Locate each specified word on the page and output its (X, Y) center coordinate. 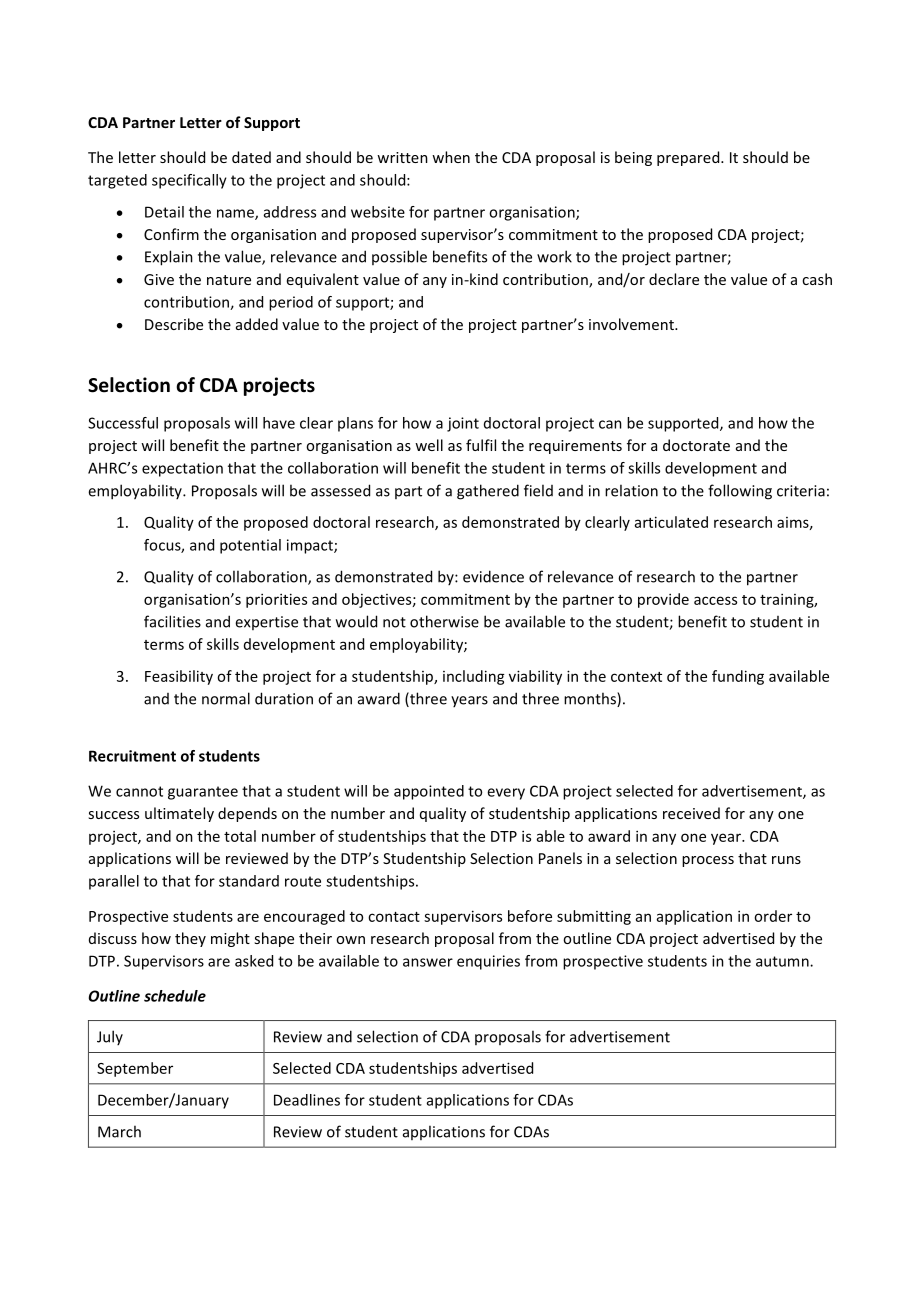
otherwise (444, 621)
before (530, 916)
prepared (689, 158)
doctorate (696, 445)
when (451, 157)
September (135, 1069)
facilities (172, 621)
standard (249, 881)
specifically (189, 181)
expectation (182, 469)
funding (738, 677)
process (708, 861)
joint (463, 424)
